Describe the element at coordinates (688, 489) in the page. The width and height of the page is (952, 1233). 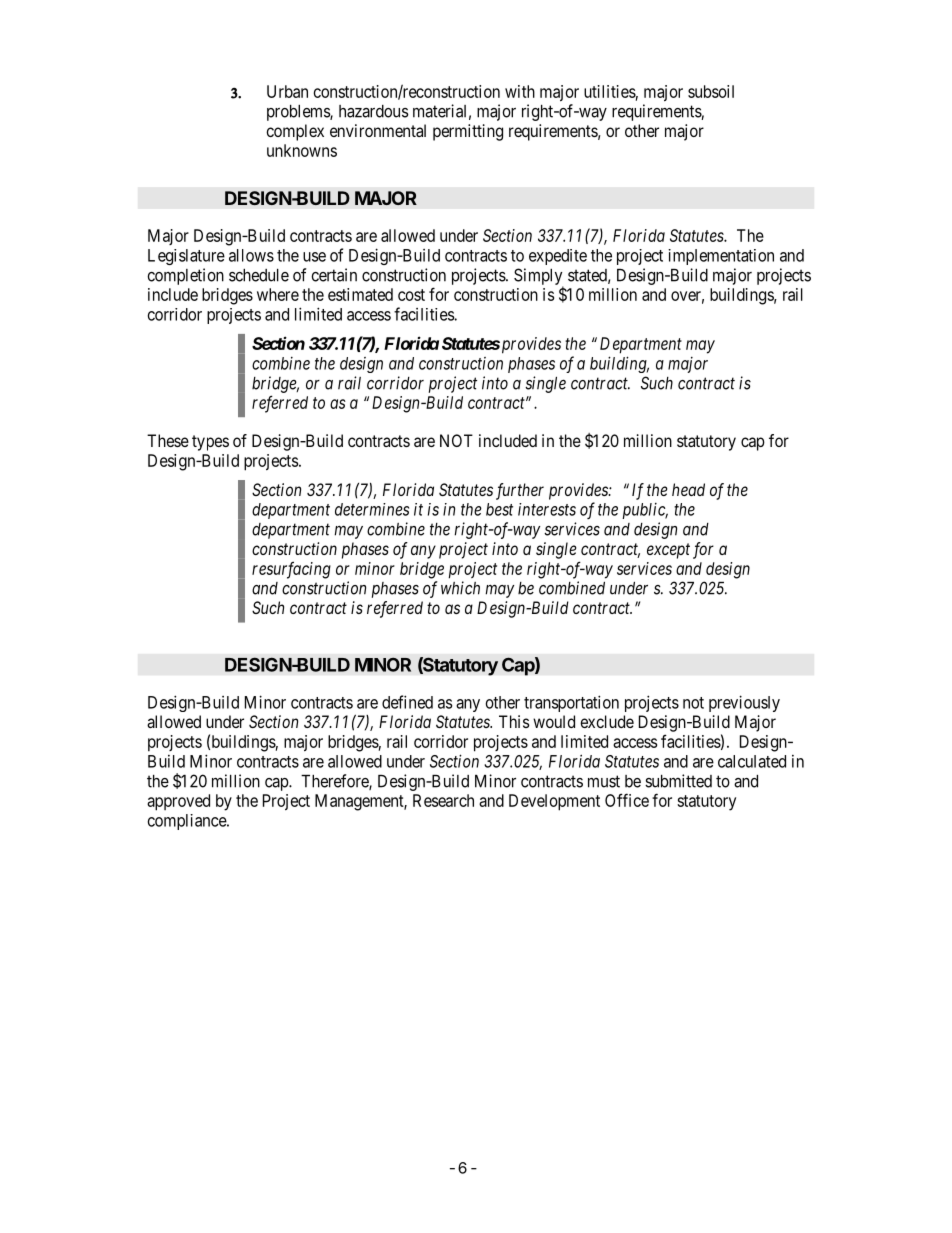
I see `head` at that location.
